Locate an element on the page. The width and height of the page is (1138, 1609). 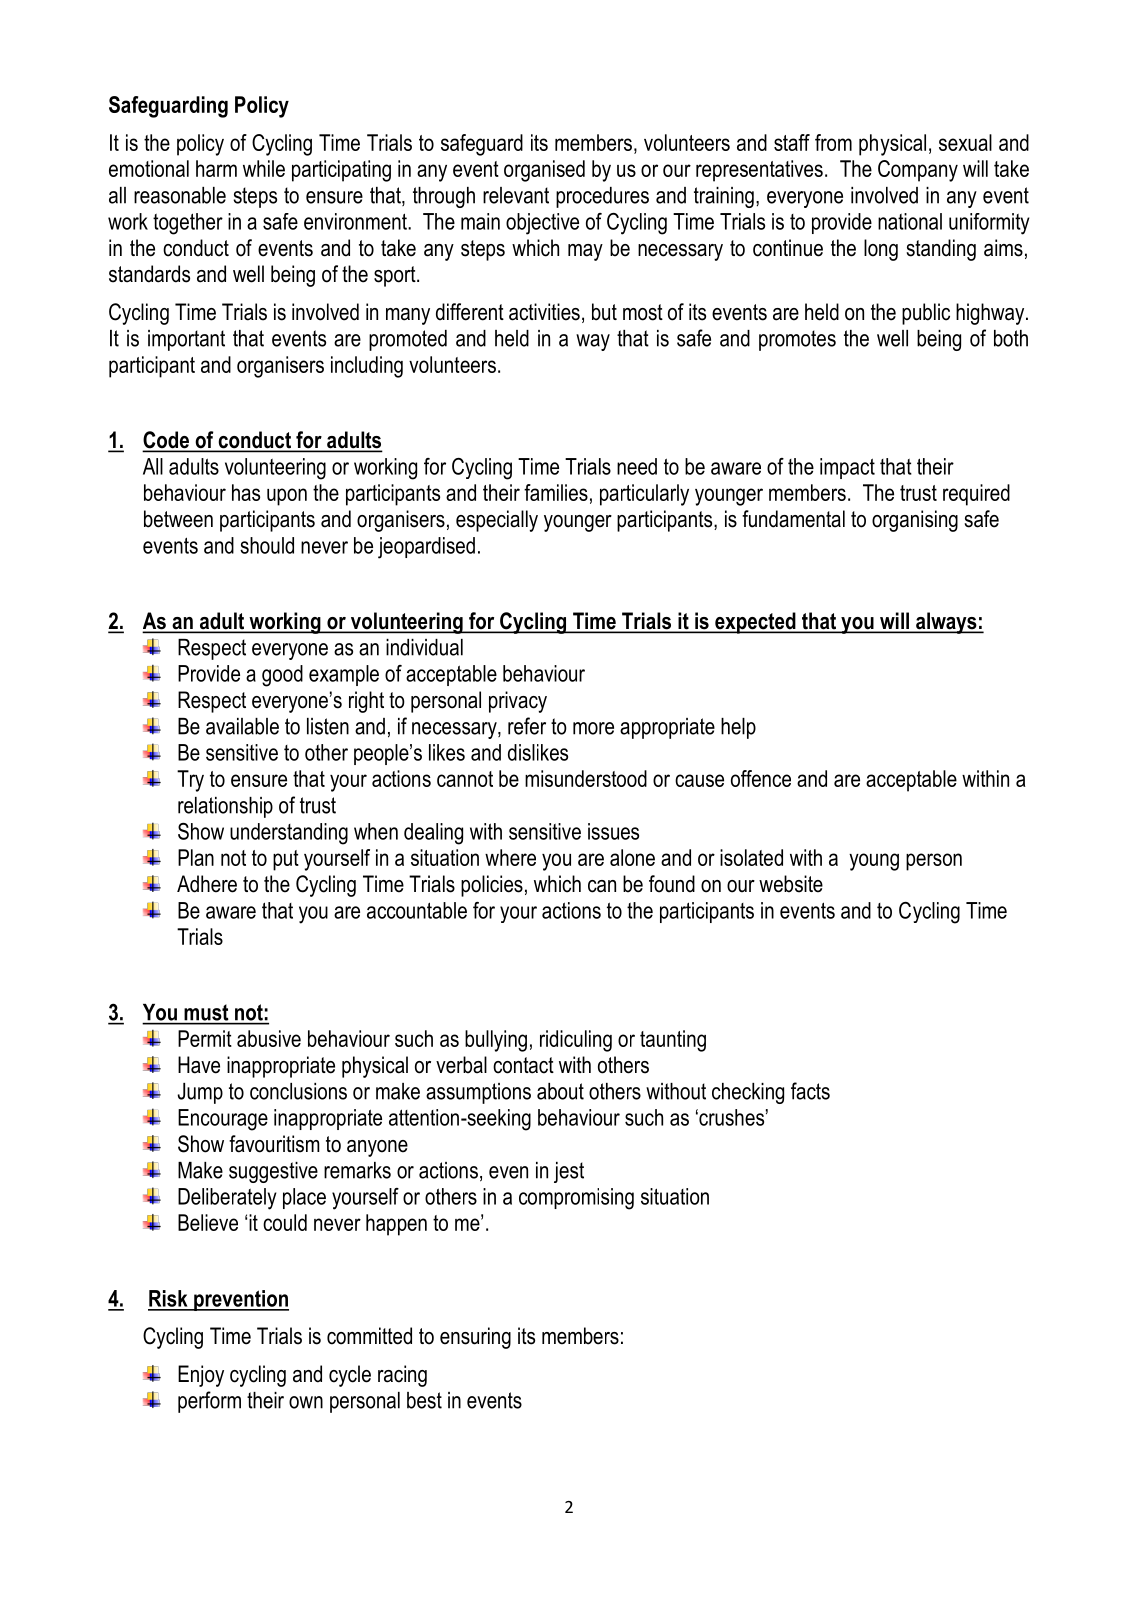
offence is located at coordinates (761, 778).
